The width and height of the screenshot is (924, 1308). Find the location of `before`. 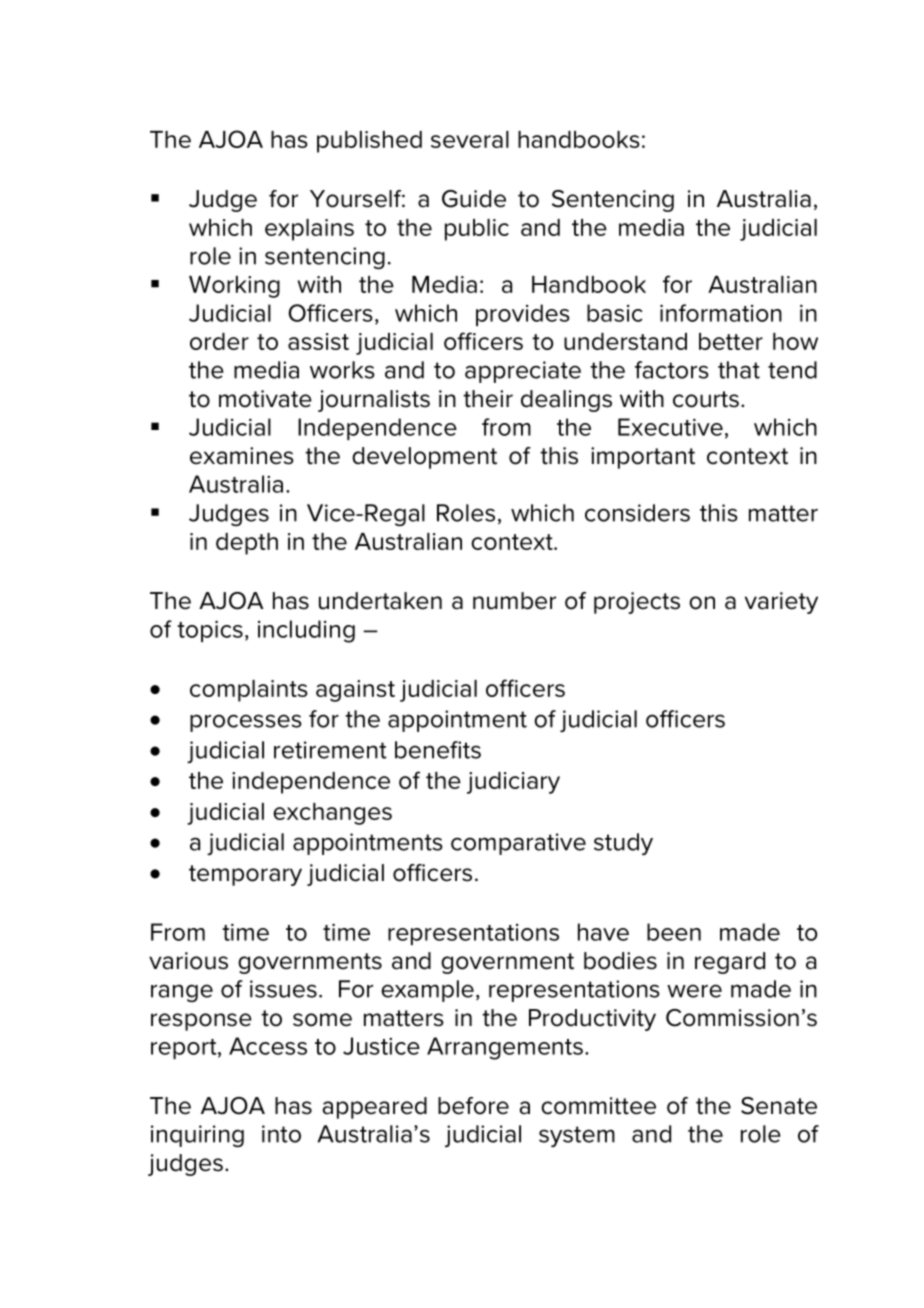

before is located at coordinates (473, 1106).
